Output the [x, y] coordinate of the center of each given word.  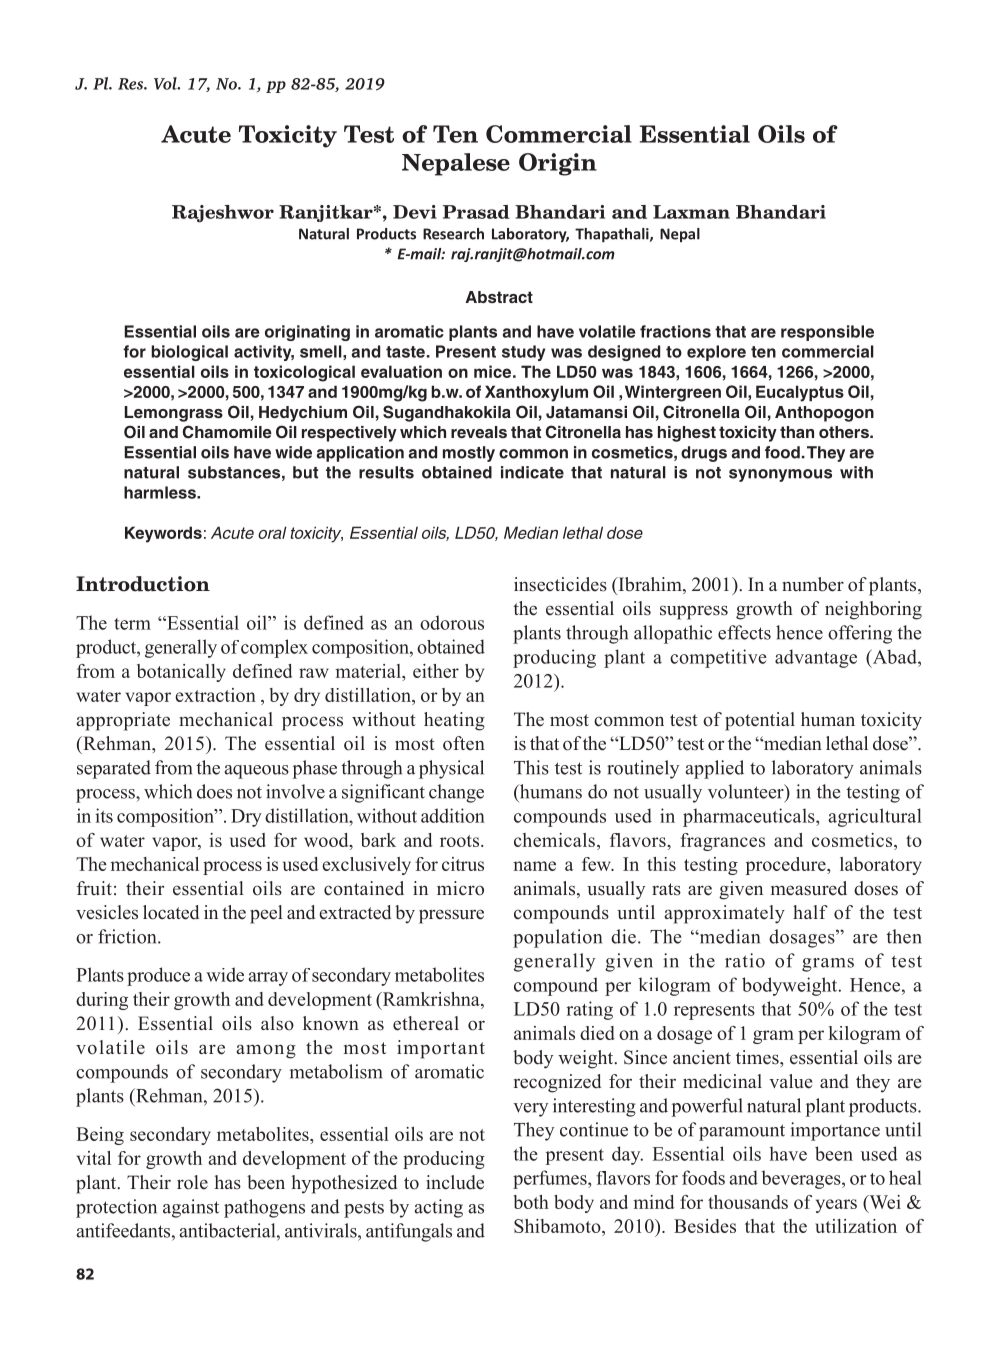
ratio [745, 960]
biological [189, 353]
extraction [215, 695]
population [557, 938]
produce [158, 976]
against [191, 1208]
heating [454, 721]
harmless [161, 492]
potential [760, 721]
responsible [827, 333]
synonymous [780, 475]
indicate [532, 472]
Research [453, 234]
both [531, 1202]
